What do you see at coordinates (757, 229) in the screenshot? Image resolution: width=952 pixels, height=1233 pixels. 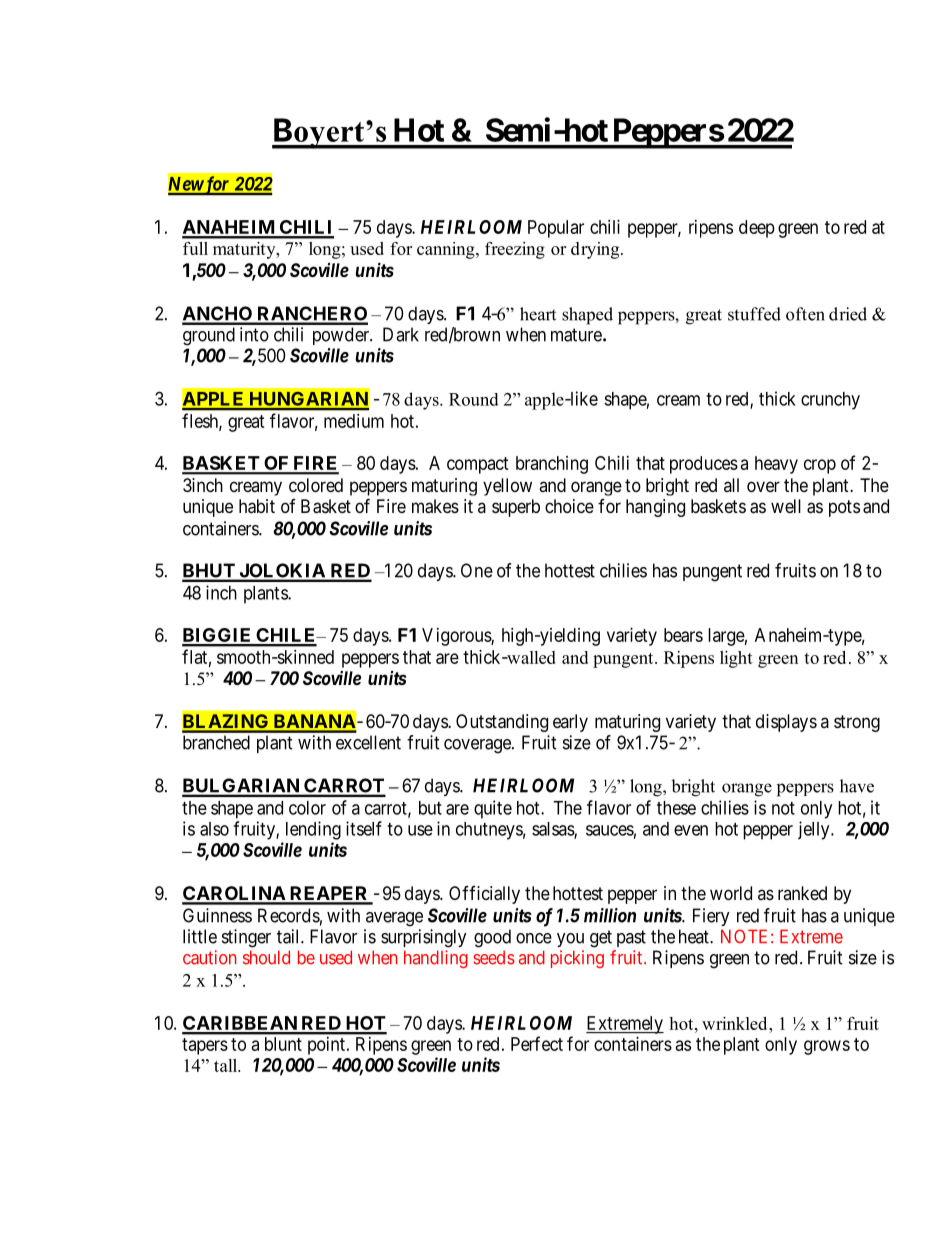 I see `deep` at bounding box center [757, 229].
